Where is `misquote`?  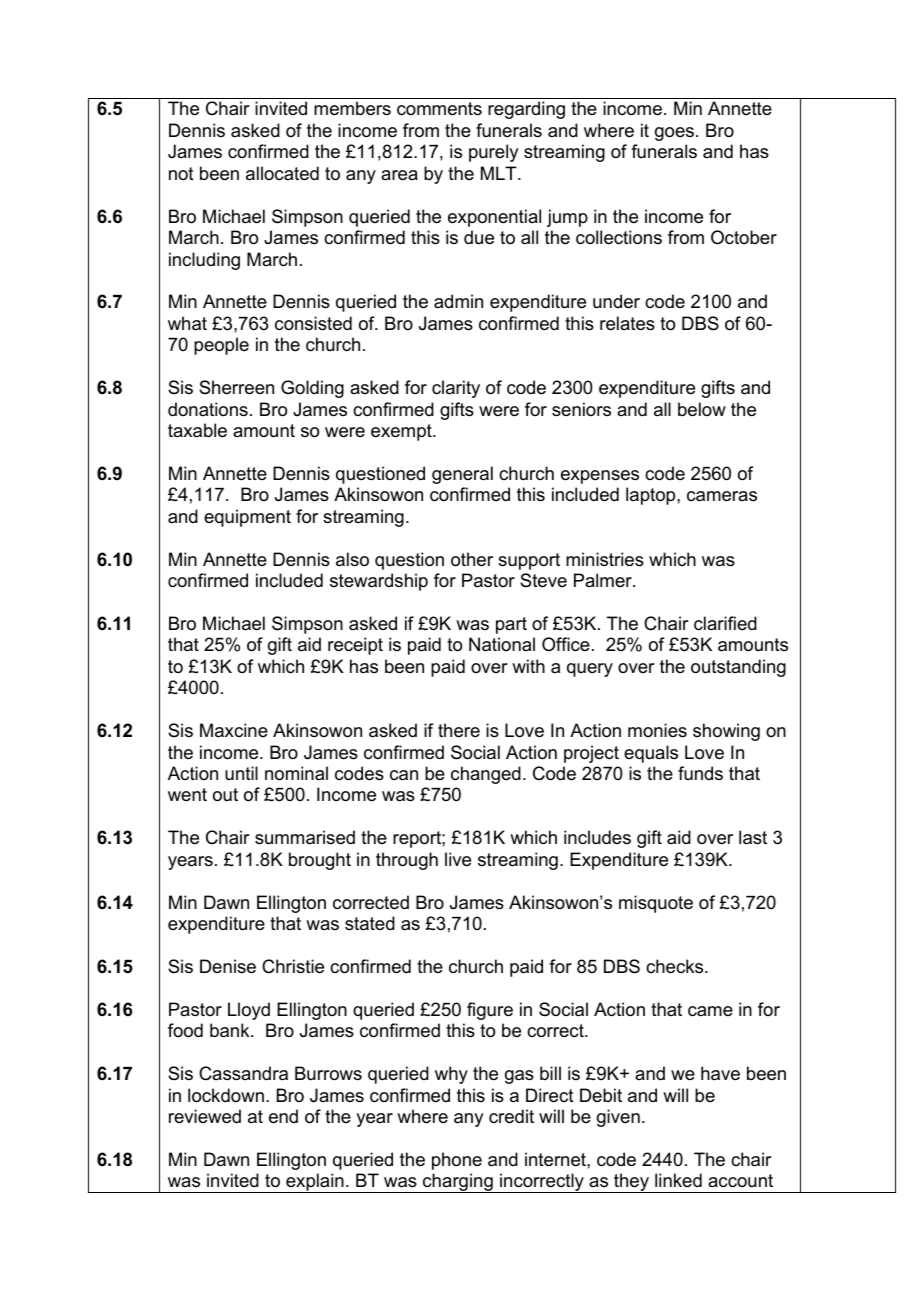 misquote is located at coordinates (656, 904).
